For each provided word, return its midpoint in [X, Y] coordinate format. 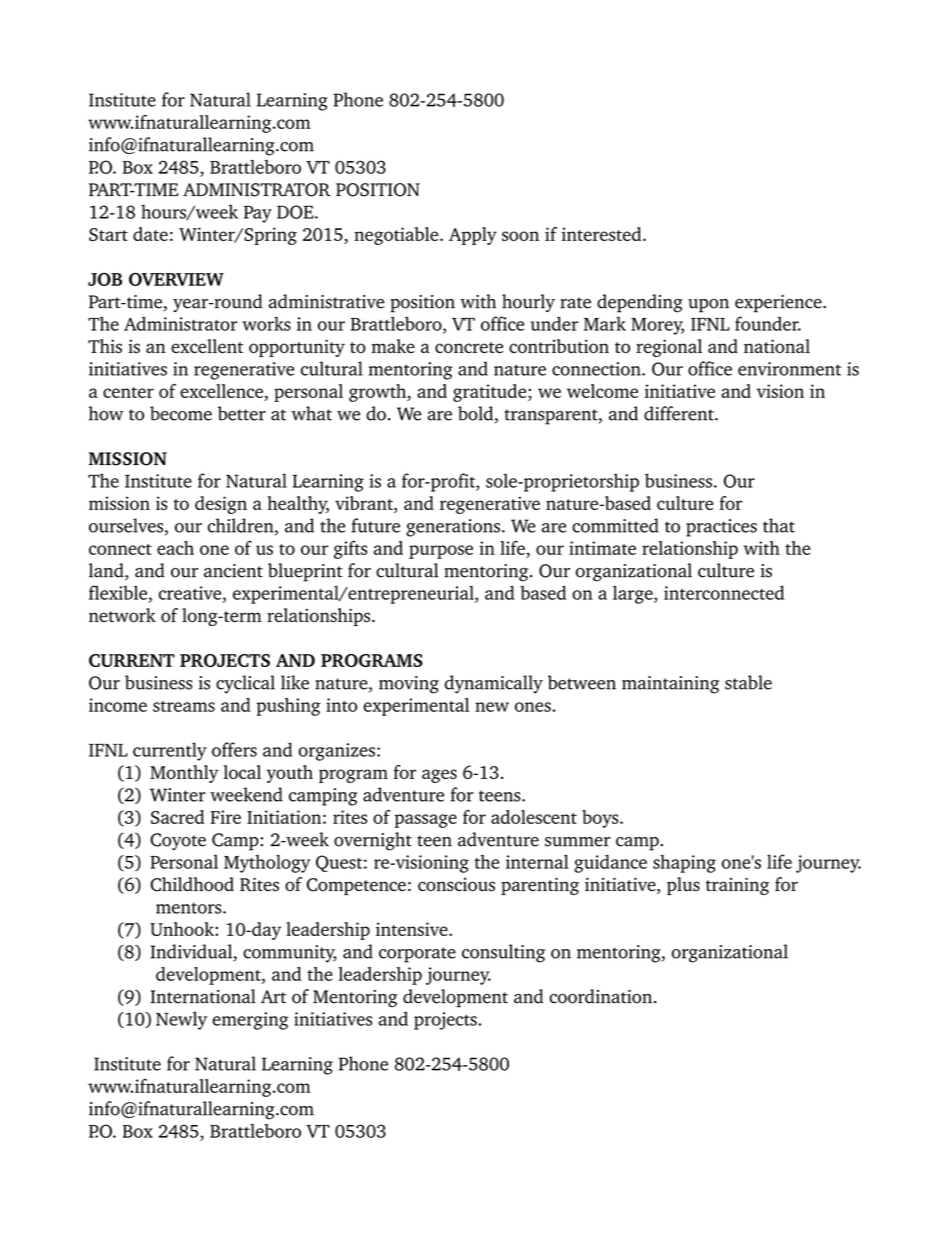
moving [409, 685]
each [175, 548]
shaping [684, 864]
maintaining [670, 685]
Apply [473, 236]
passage [425, 821]
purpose [441, 552]
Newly [181, 1020]
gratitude [491, 393]
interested [603, 234]
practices [721, 528]
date [150, 234]
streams [184, 706]
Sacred [177, 817]
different [680, 413]
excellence [221, 391]
